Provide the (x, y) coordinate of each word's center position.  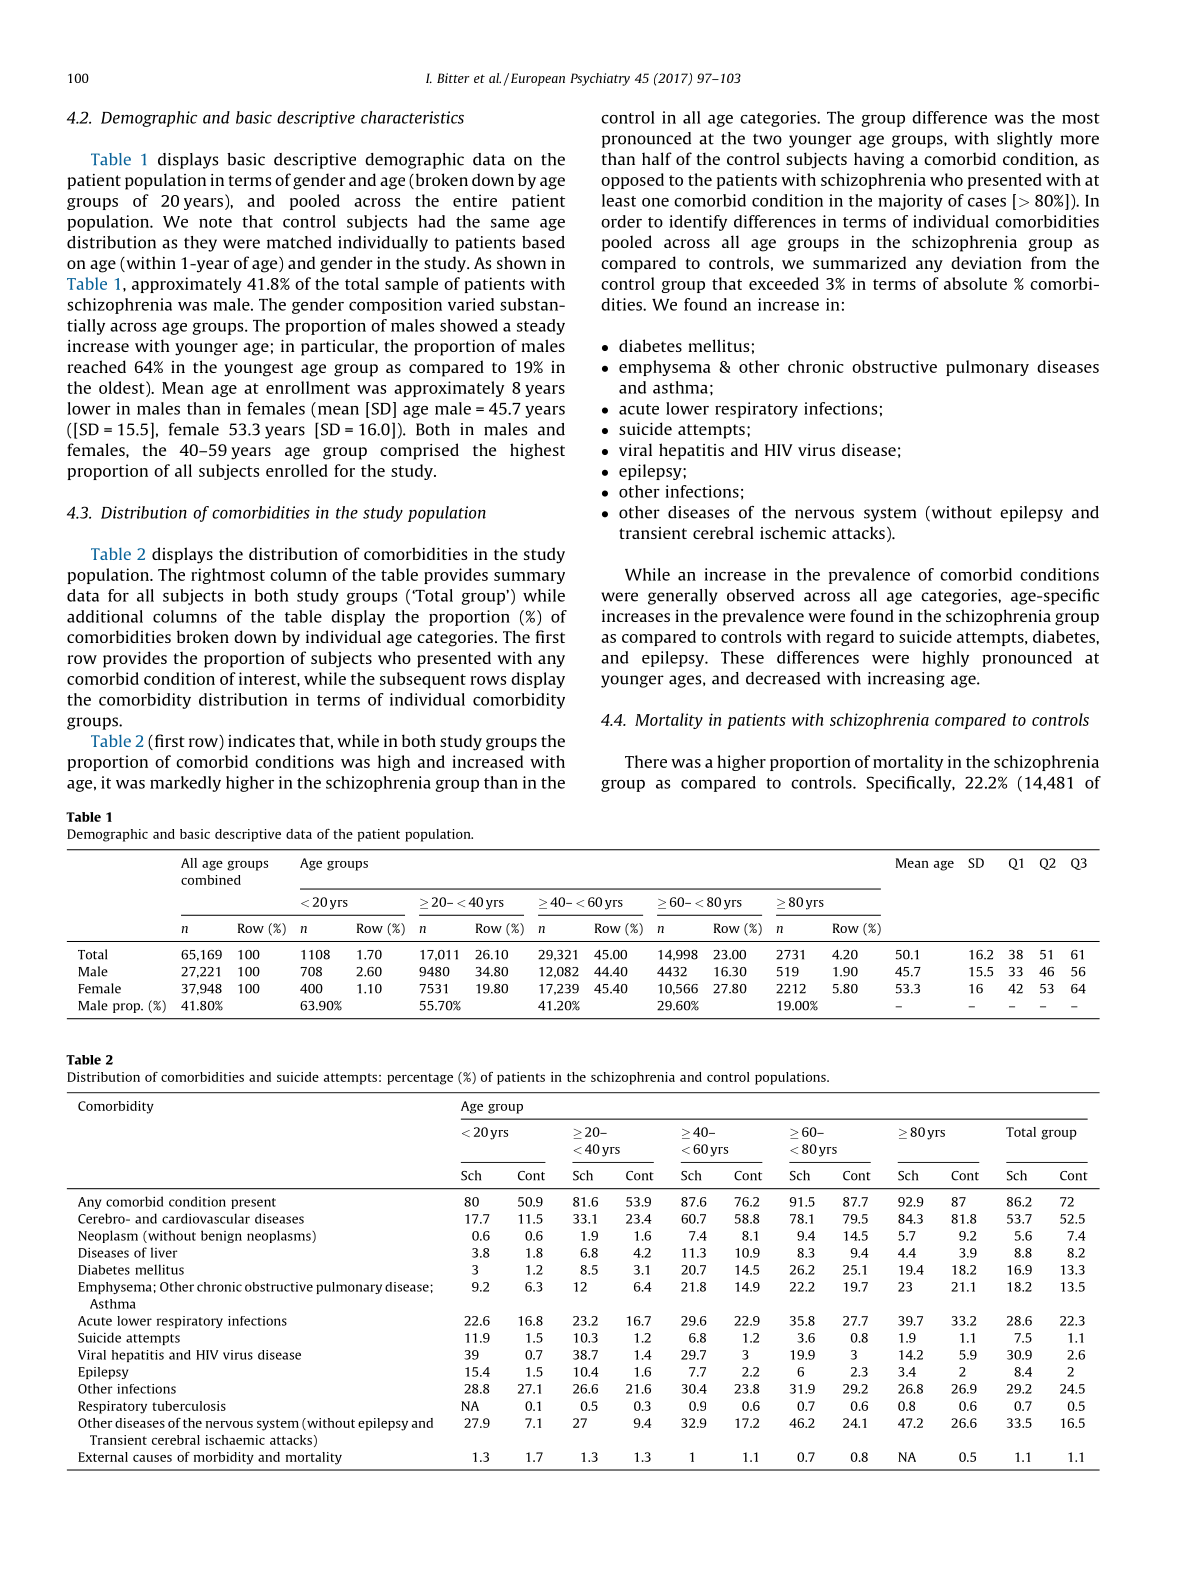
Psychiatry (600, 79)
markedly (185, 784)
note (215, 222)
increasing (906, 680)
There (646, 761)
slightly (1025, 140)
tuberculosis (189, 1406)
